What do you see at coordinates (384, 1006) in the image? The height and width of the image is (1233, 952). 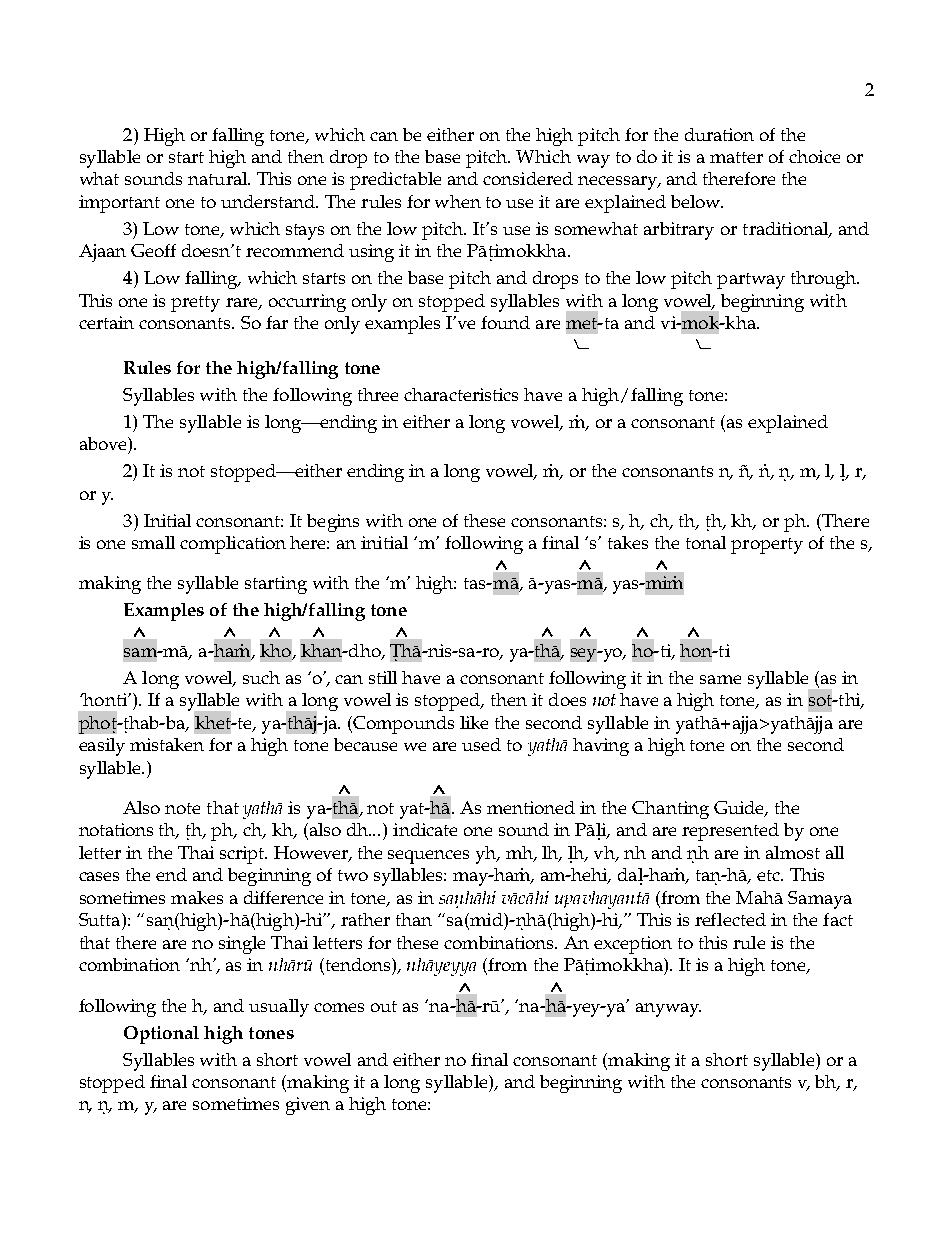 I see `out` at bounding box center [384, 1006].
